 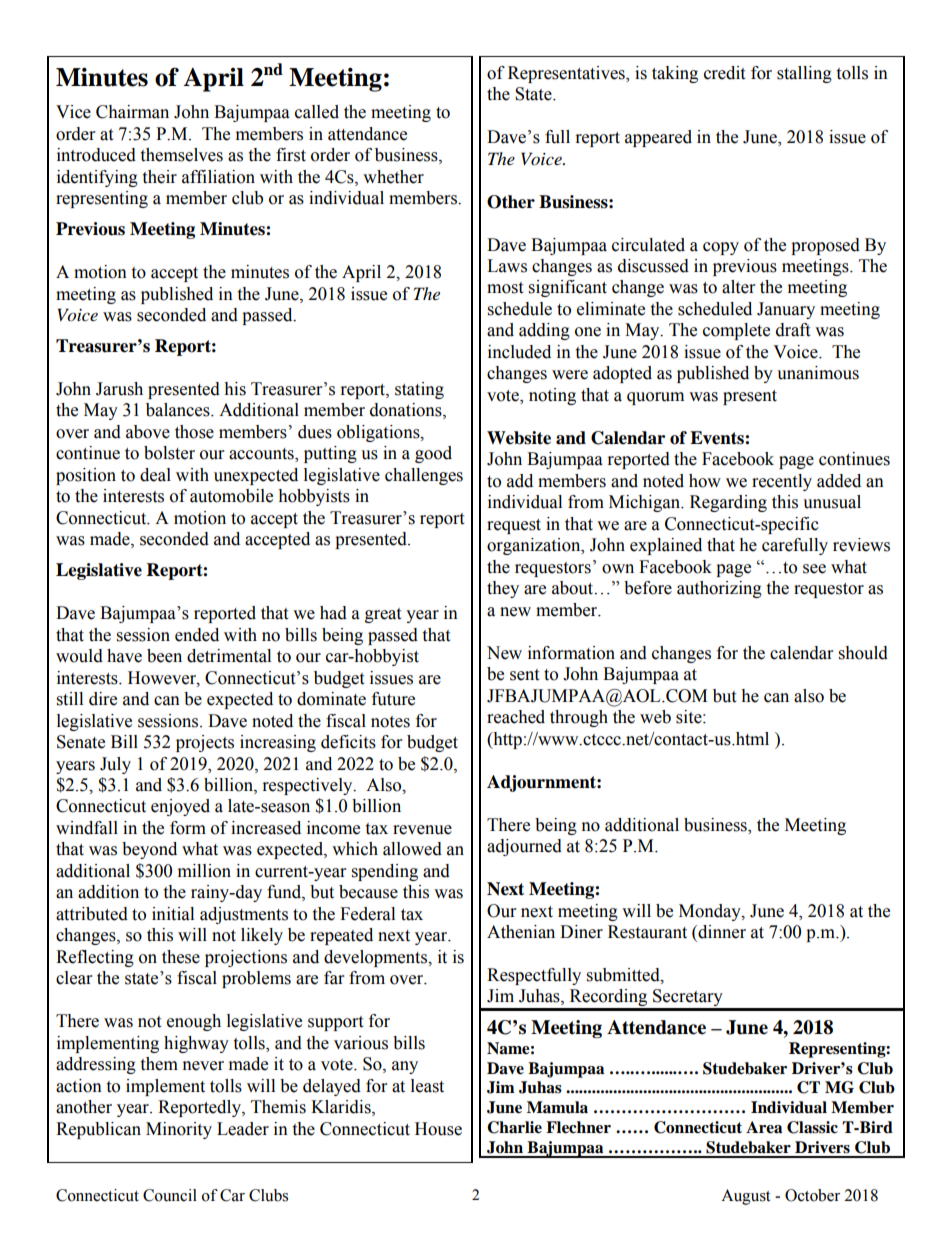 What do you see at coordinates (179, 410) in the screenshot?
I see `balances` at bounding box center [179, 410].
